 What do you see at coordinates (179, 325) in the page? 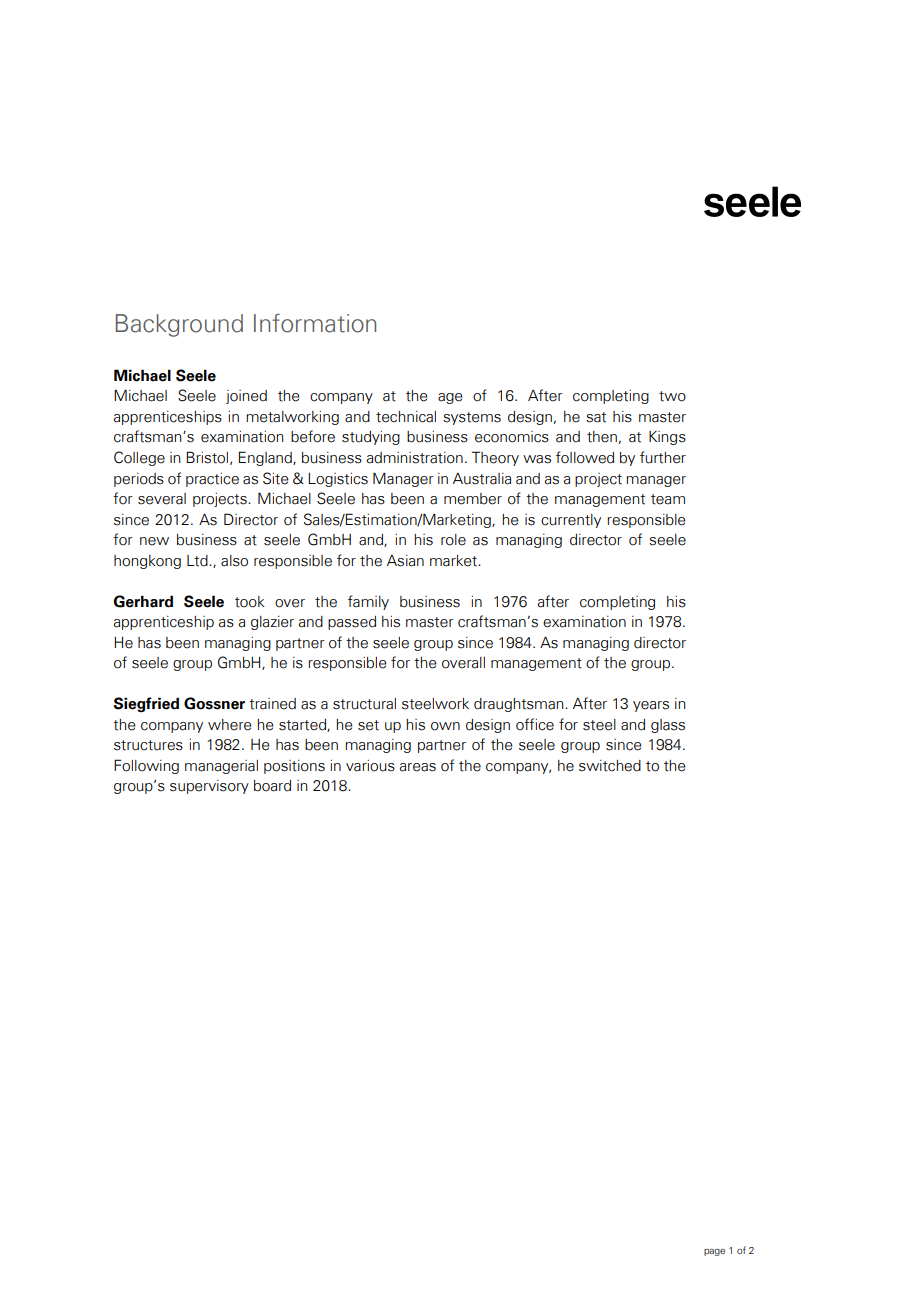
I see `Background` at bounding box center [179, 325].
